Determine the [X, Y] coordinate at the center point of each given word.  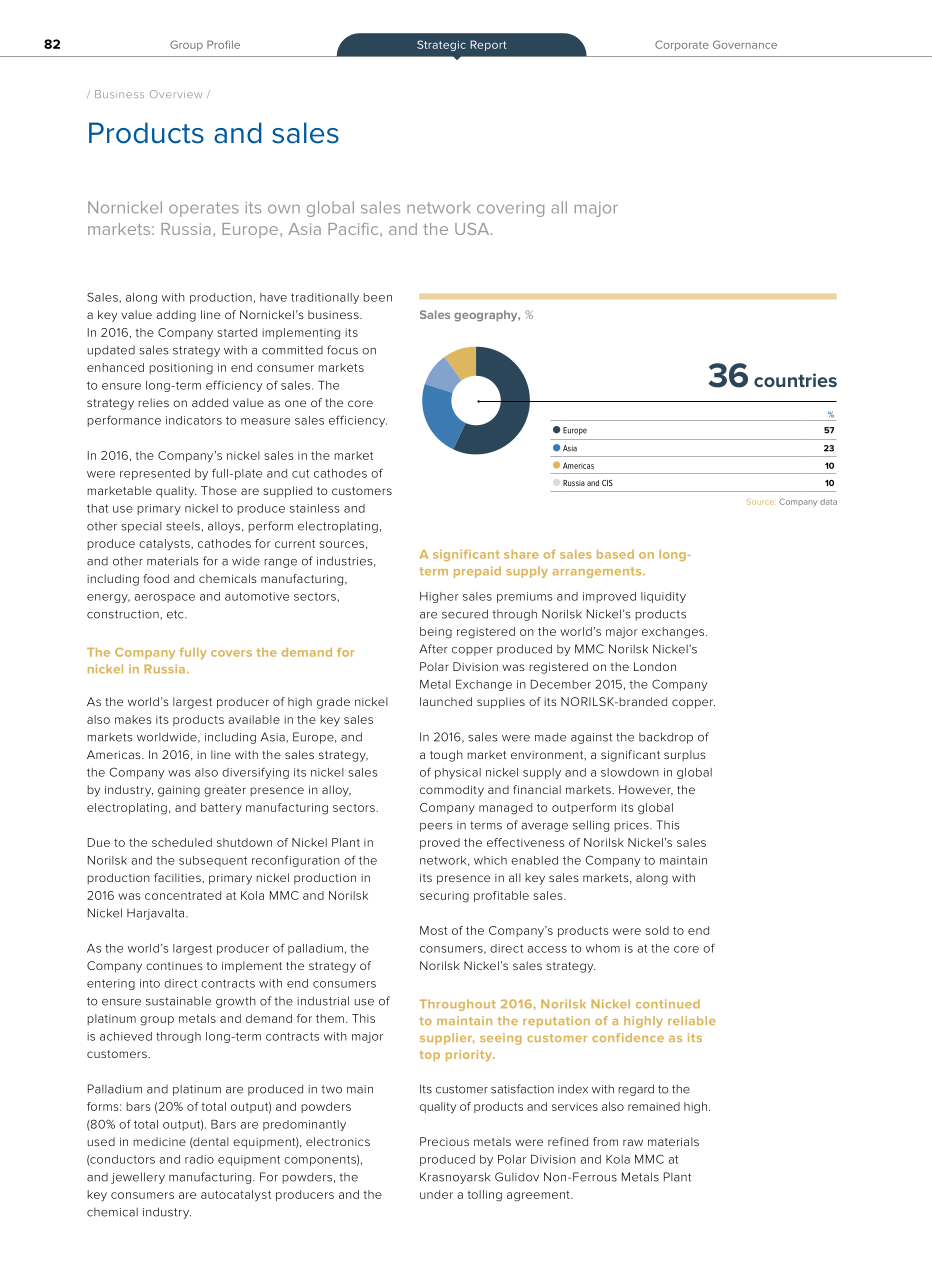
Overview [176, 94]
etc [176, 614]
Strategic [441, 45]
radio [199, 1159]
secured [465, 614]
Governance [745, 44]
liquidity [663, 597]
